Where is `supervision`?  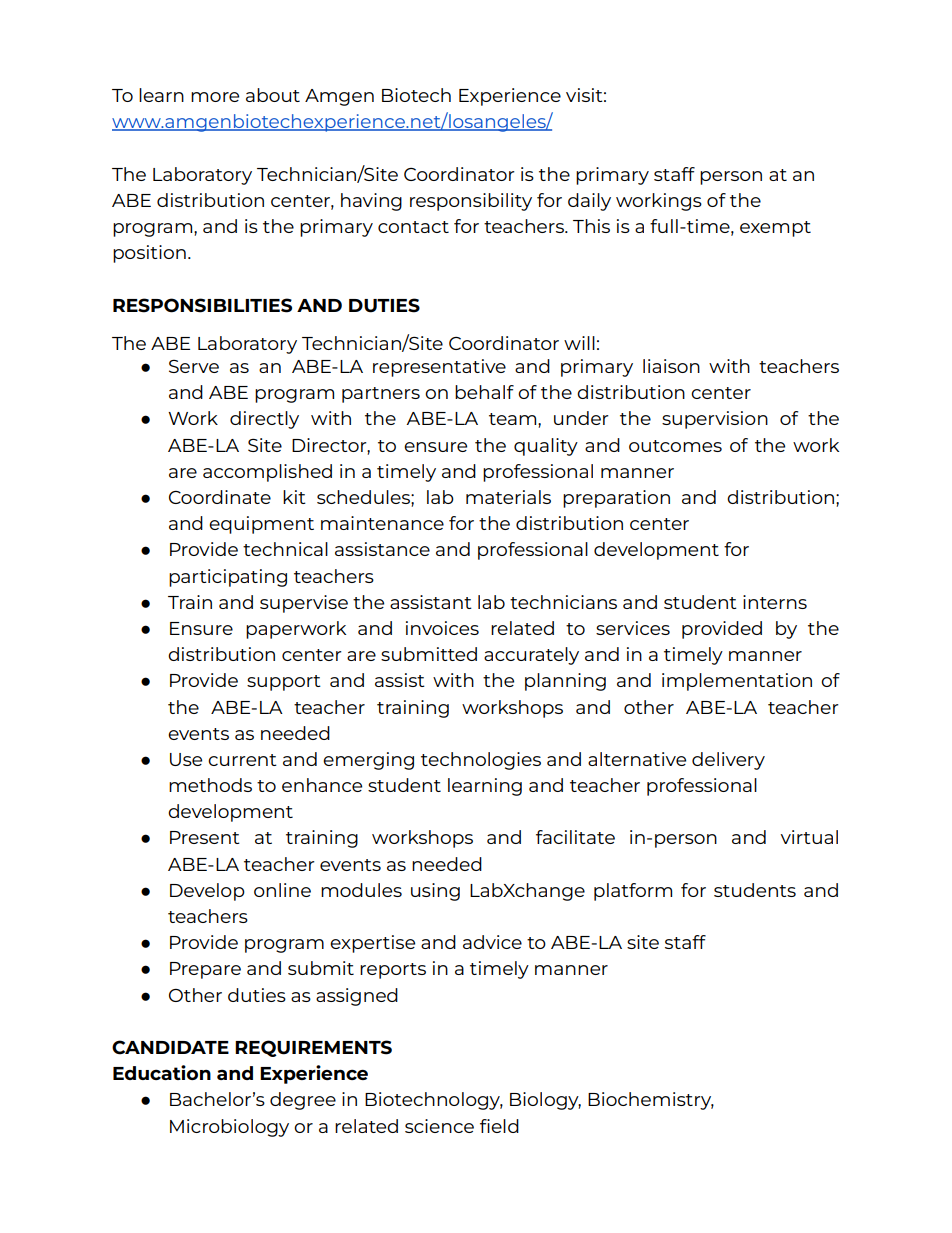
supervision is located at coordinates (715, 420).
